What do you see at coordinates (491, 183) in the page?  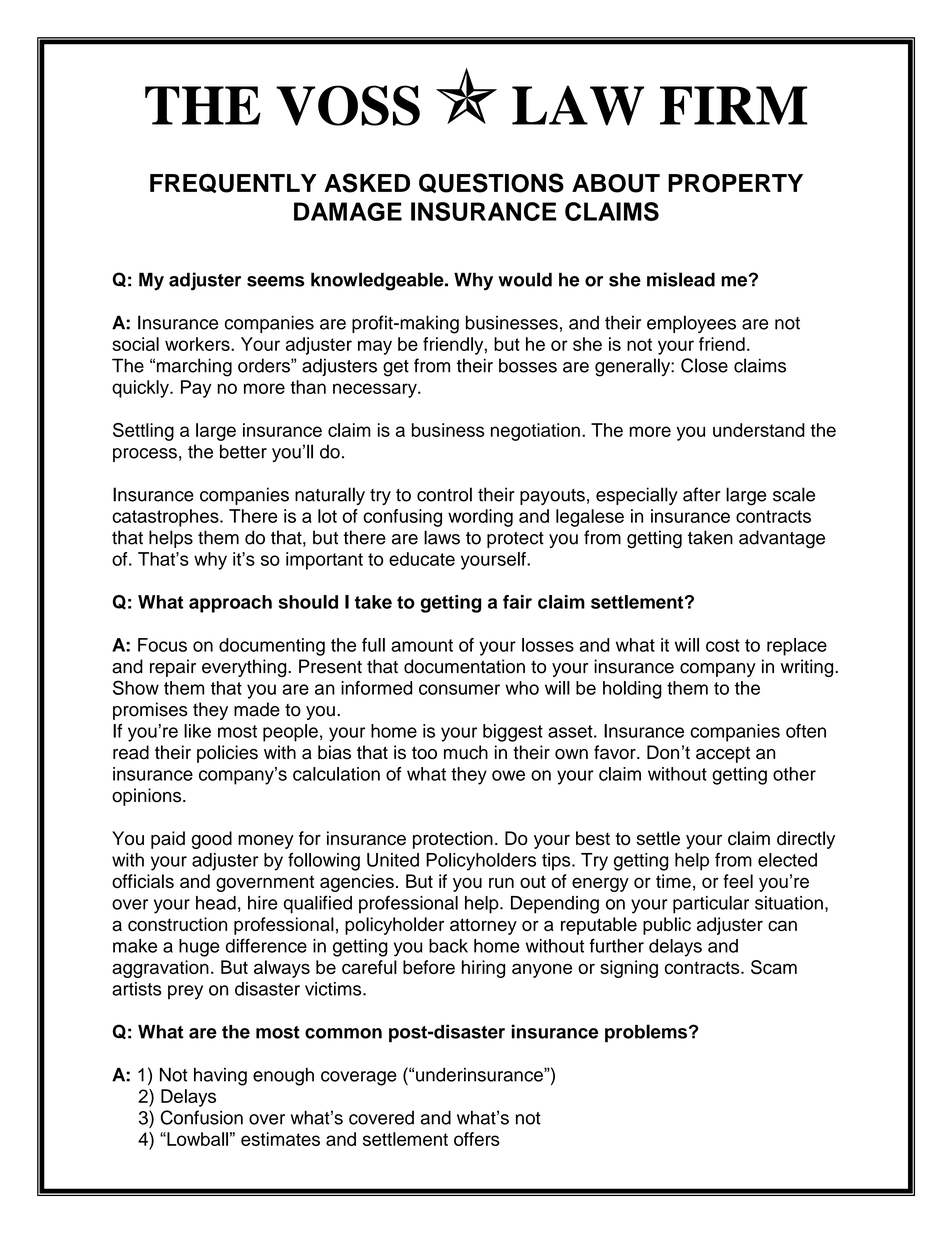 I see `QUESTIONS` at bounding box center [491, 183].
